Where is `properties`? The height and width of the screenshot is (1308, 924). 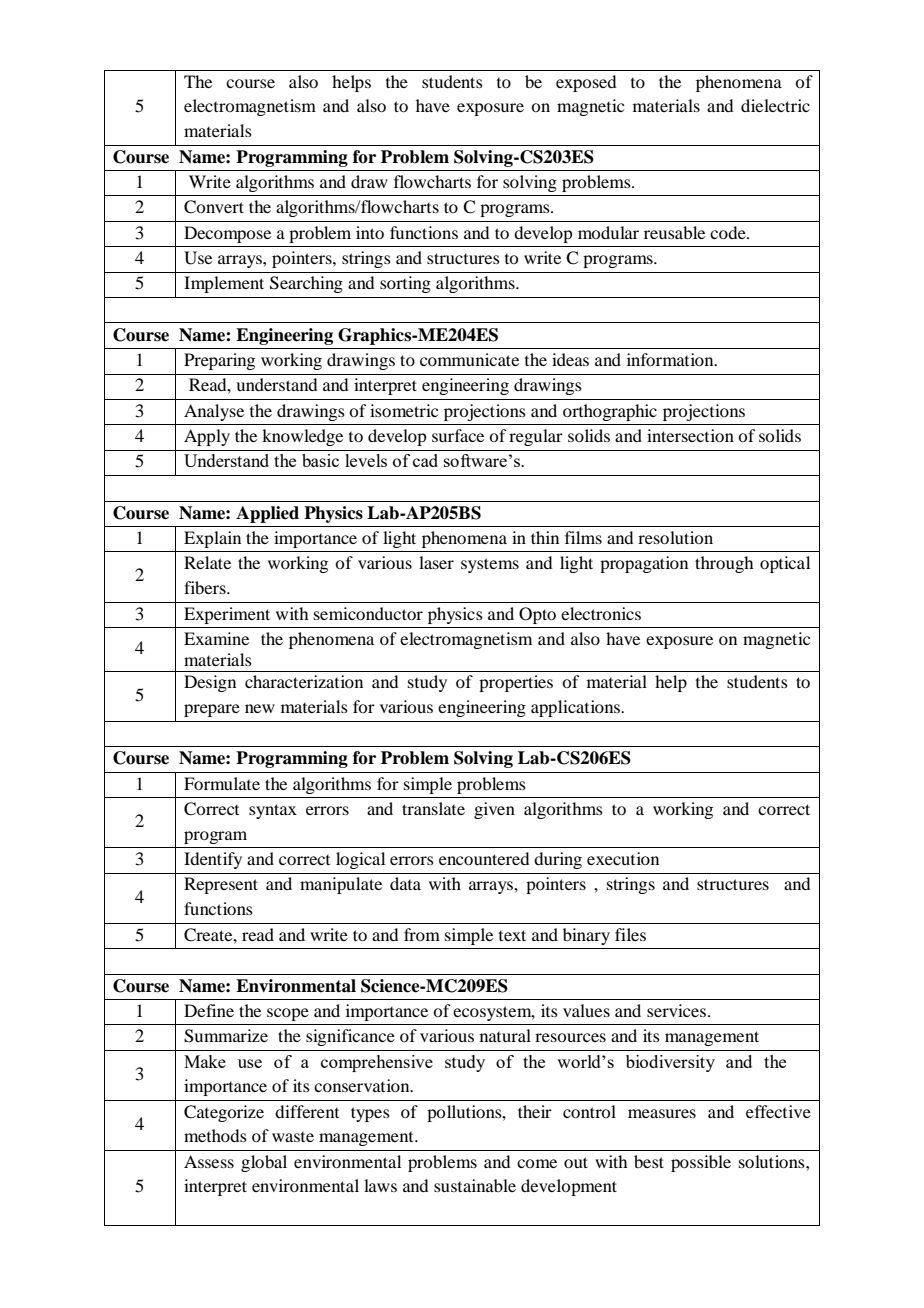 properties is located at coordinates (516, 683).
